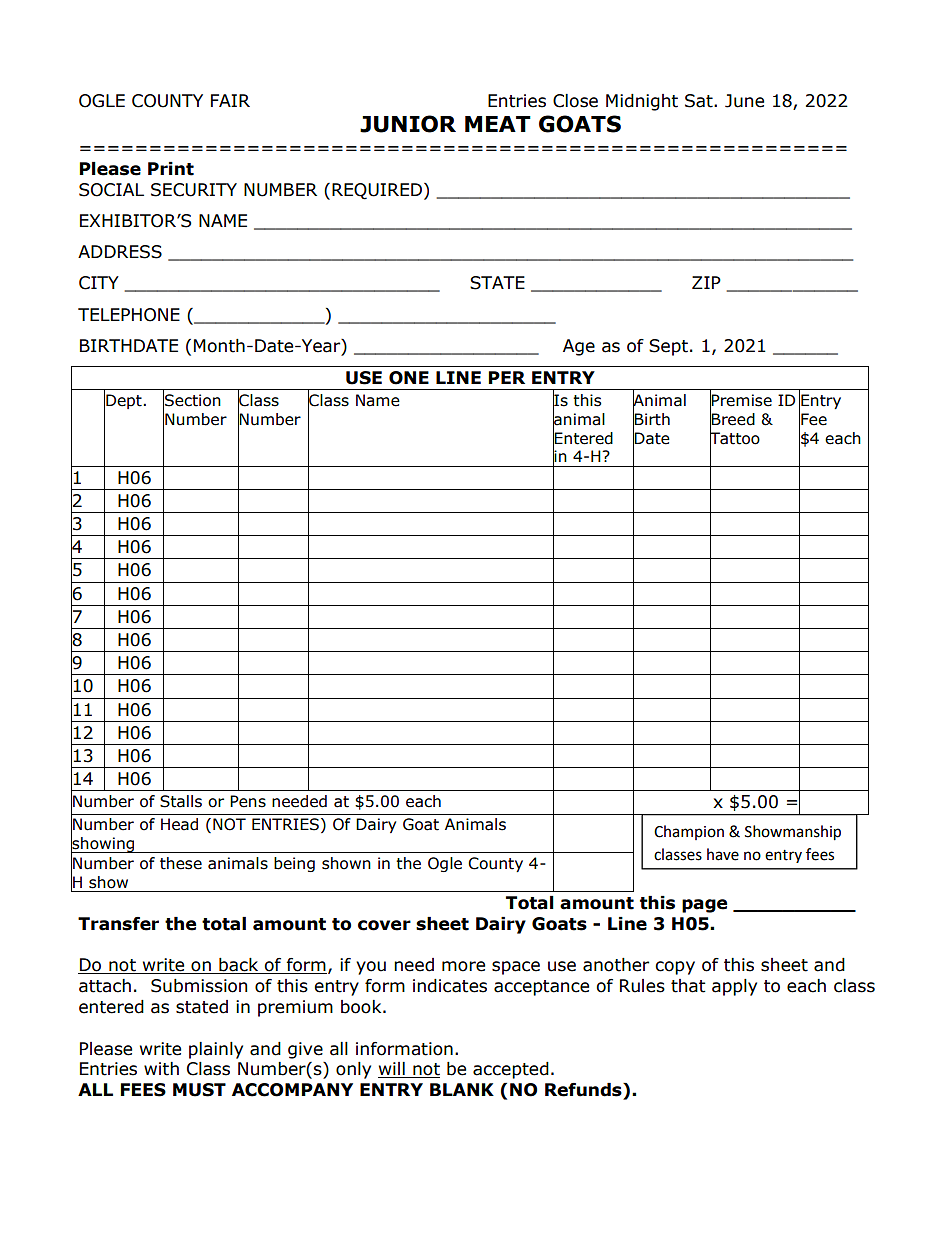  What do you see at coordinates (248, 801) in the screenshot?
I see `Pens` at bounding box center [248, 801].
